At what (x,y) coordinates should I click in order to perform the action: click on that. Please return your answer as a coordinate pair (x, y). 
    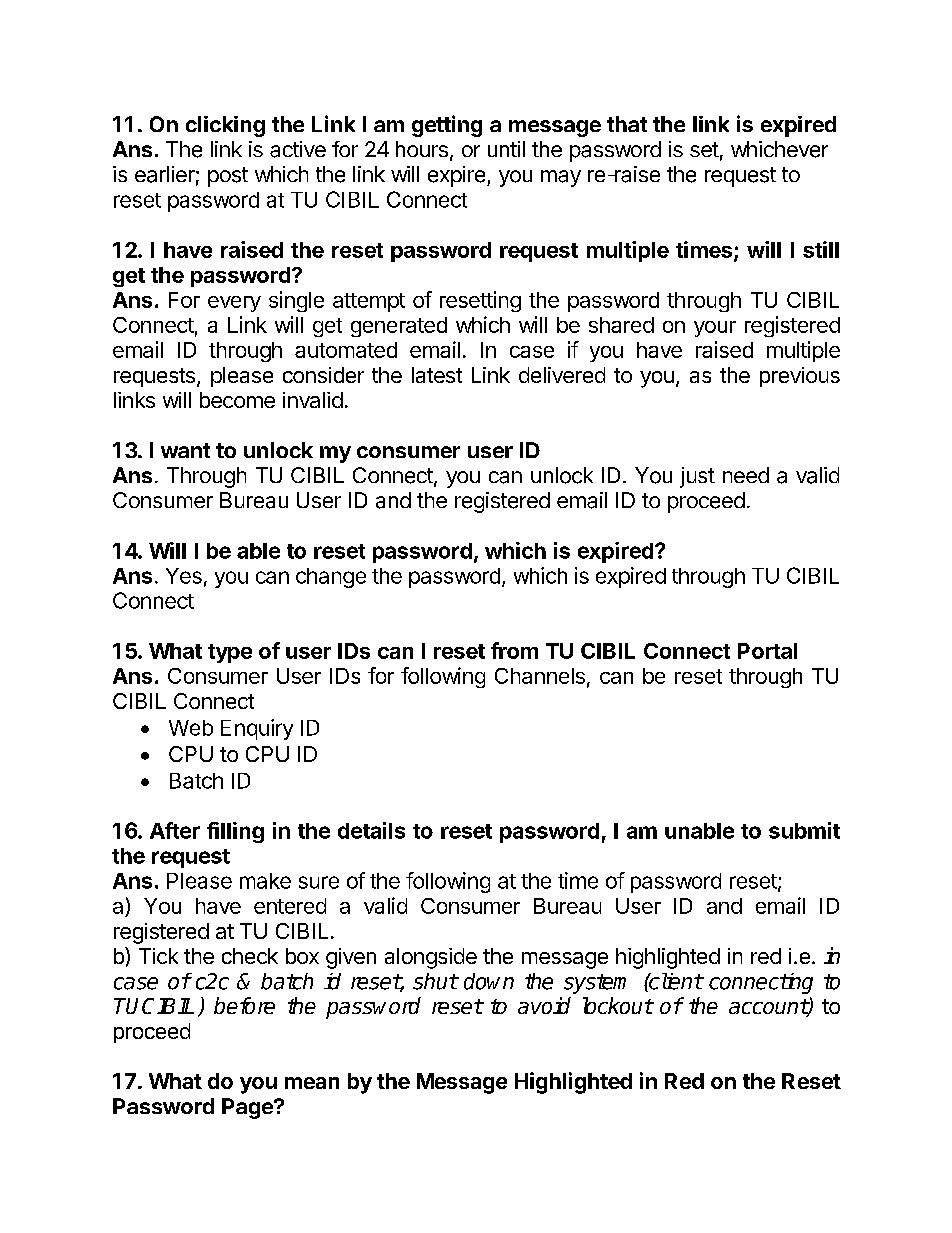
    Looking at the image, I should click on (627, 124).
